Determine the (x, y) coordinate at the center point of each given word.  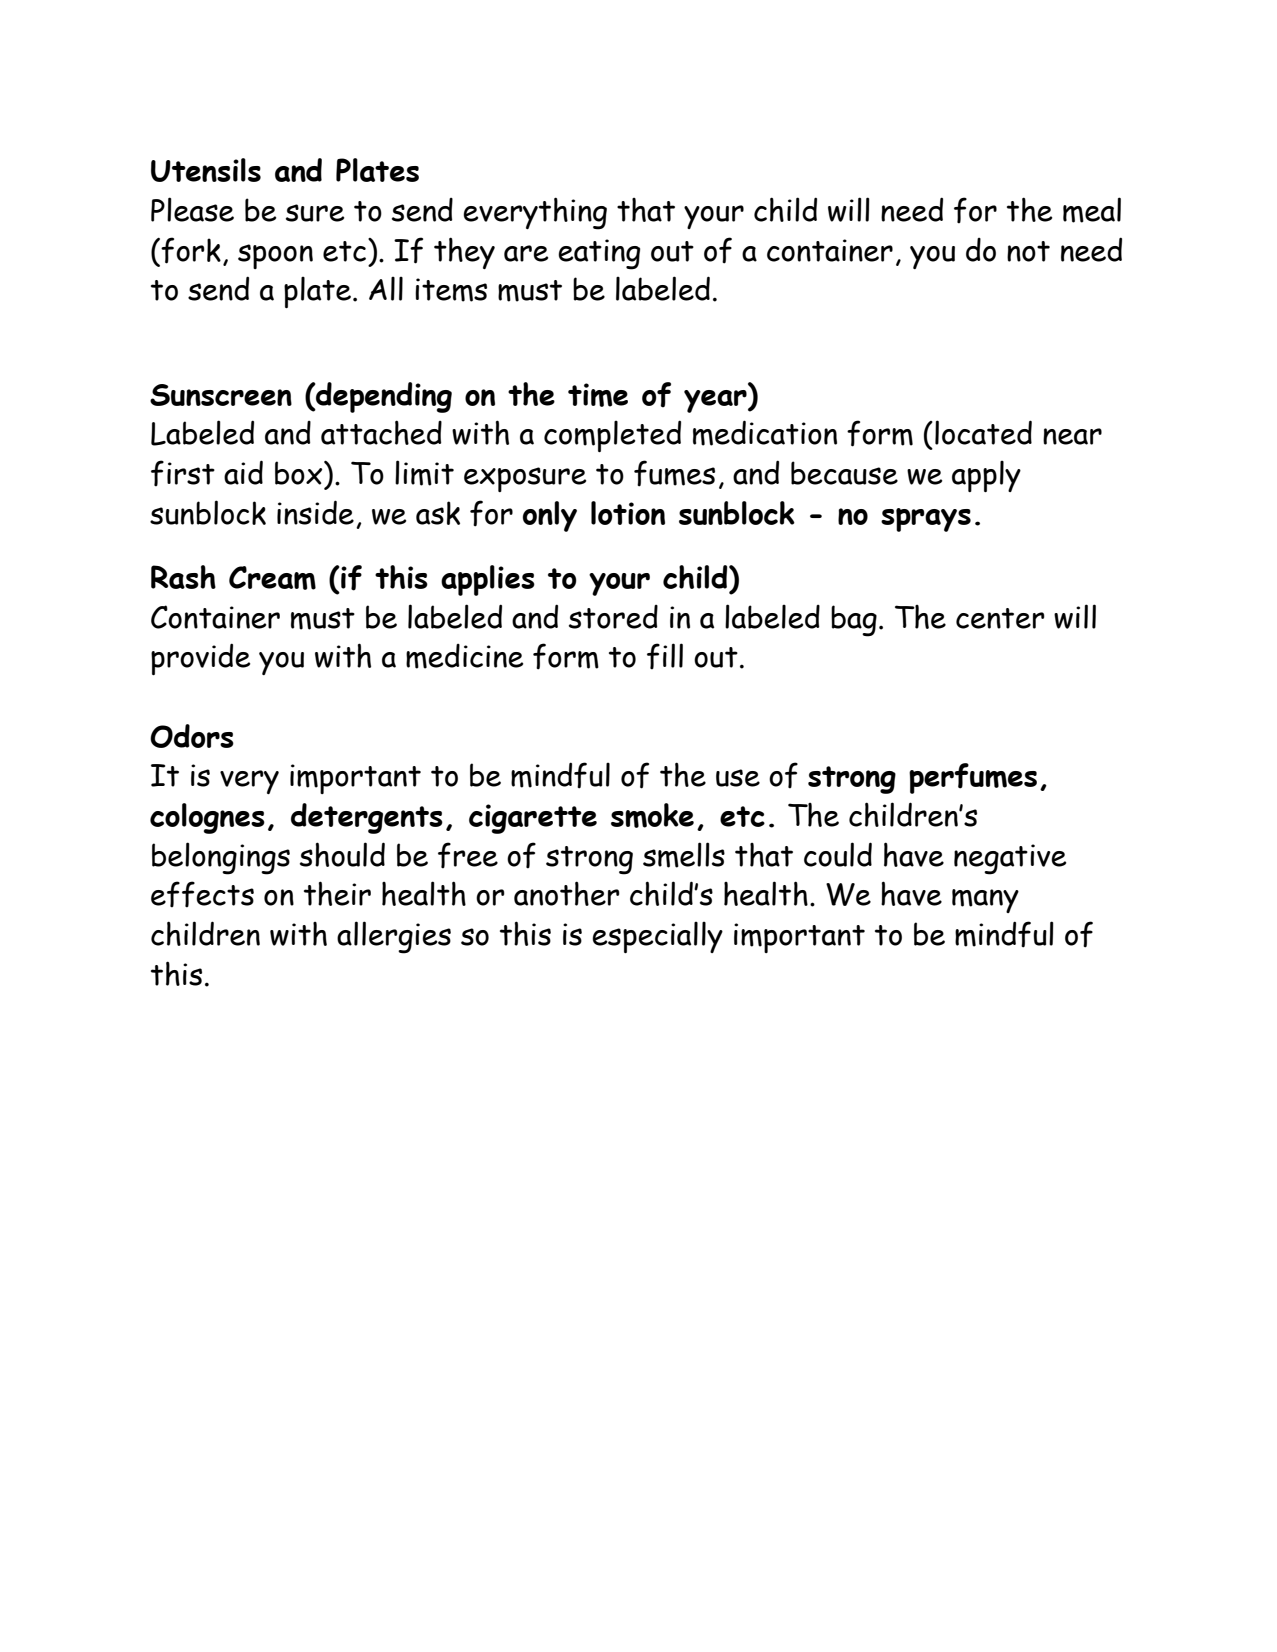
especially (657, 937)
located (983, 432)
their (337, 893)
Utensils (206, 170)
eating (599, 254)
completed (612, 436)
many (985, 901)
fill (665, 656)
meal (1092, 210)
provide (200, 659)
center (1000, 618)
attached (381, 432)
